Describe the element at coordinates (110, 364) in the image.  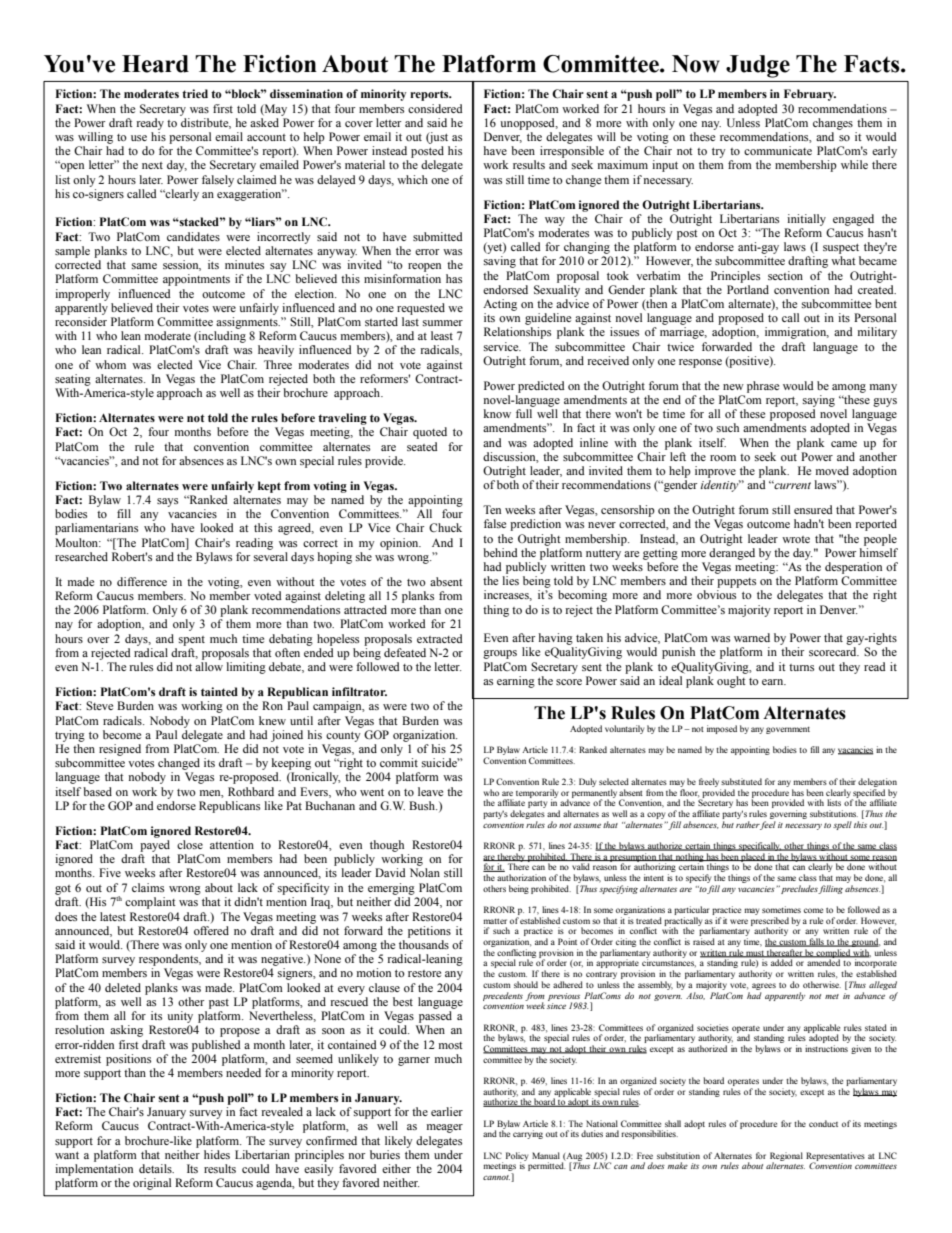
I see `whom` at that location.
